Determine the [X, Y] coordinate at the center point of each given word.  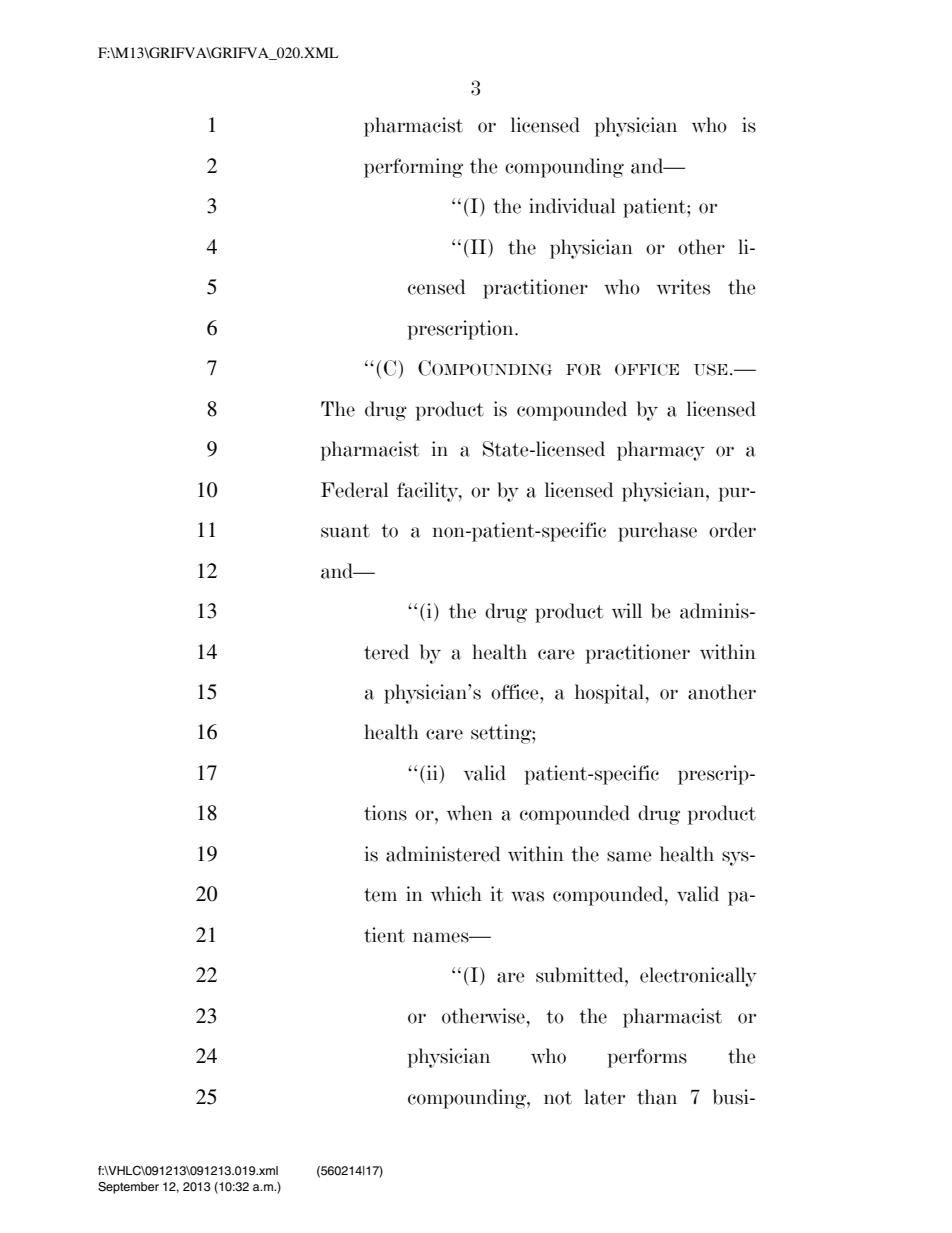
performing [413, 168]
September [128, 1188]
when [470, 813]
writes [683, 287]
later [604, 1097]
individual [572, 206]
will [627, 611]
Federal [354, 490]
